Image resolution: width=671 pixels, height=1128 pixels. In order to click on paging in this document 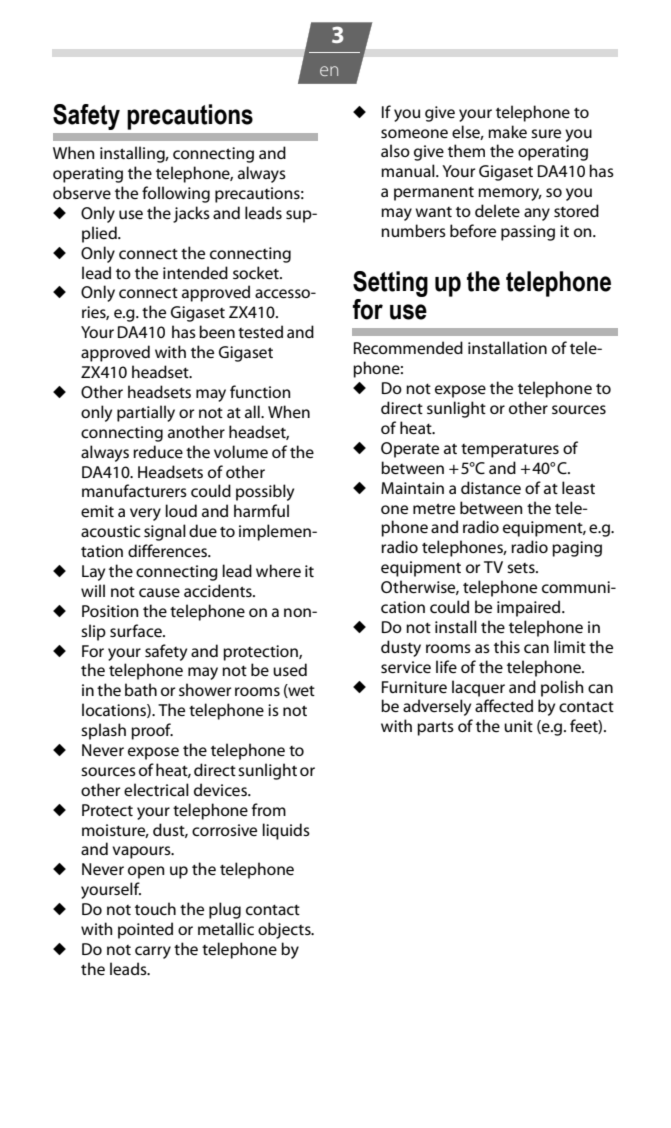, I will do `click(577, 549)`.
